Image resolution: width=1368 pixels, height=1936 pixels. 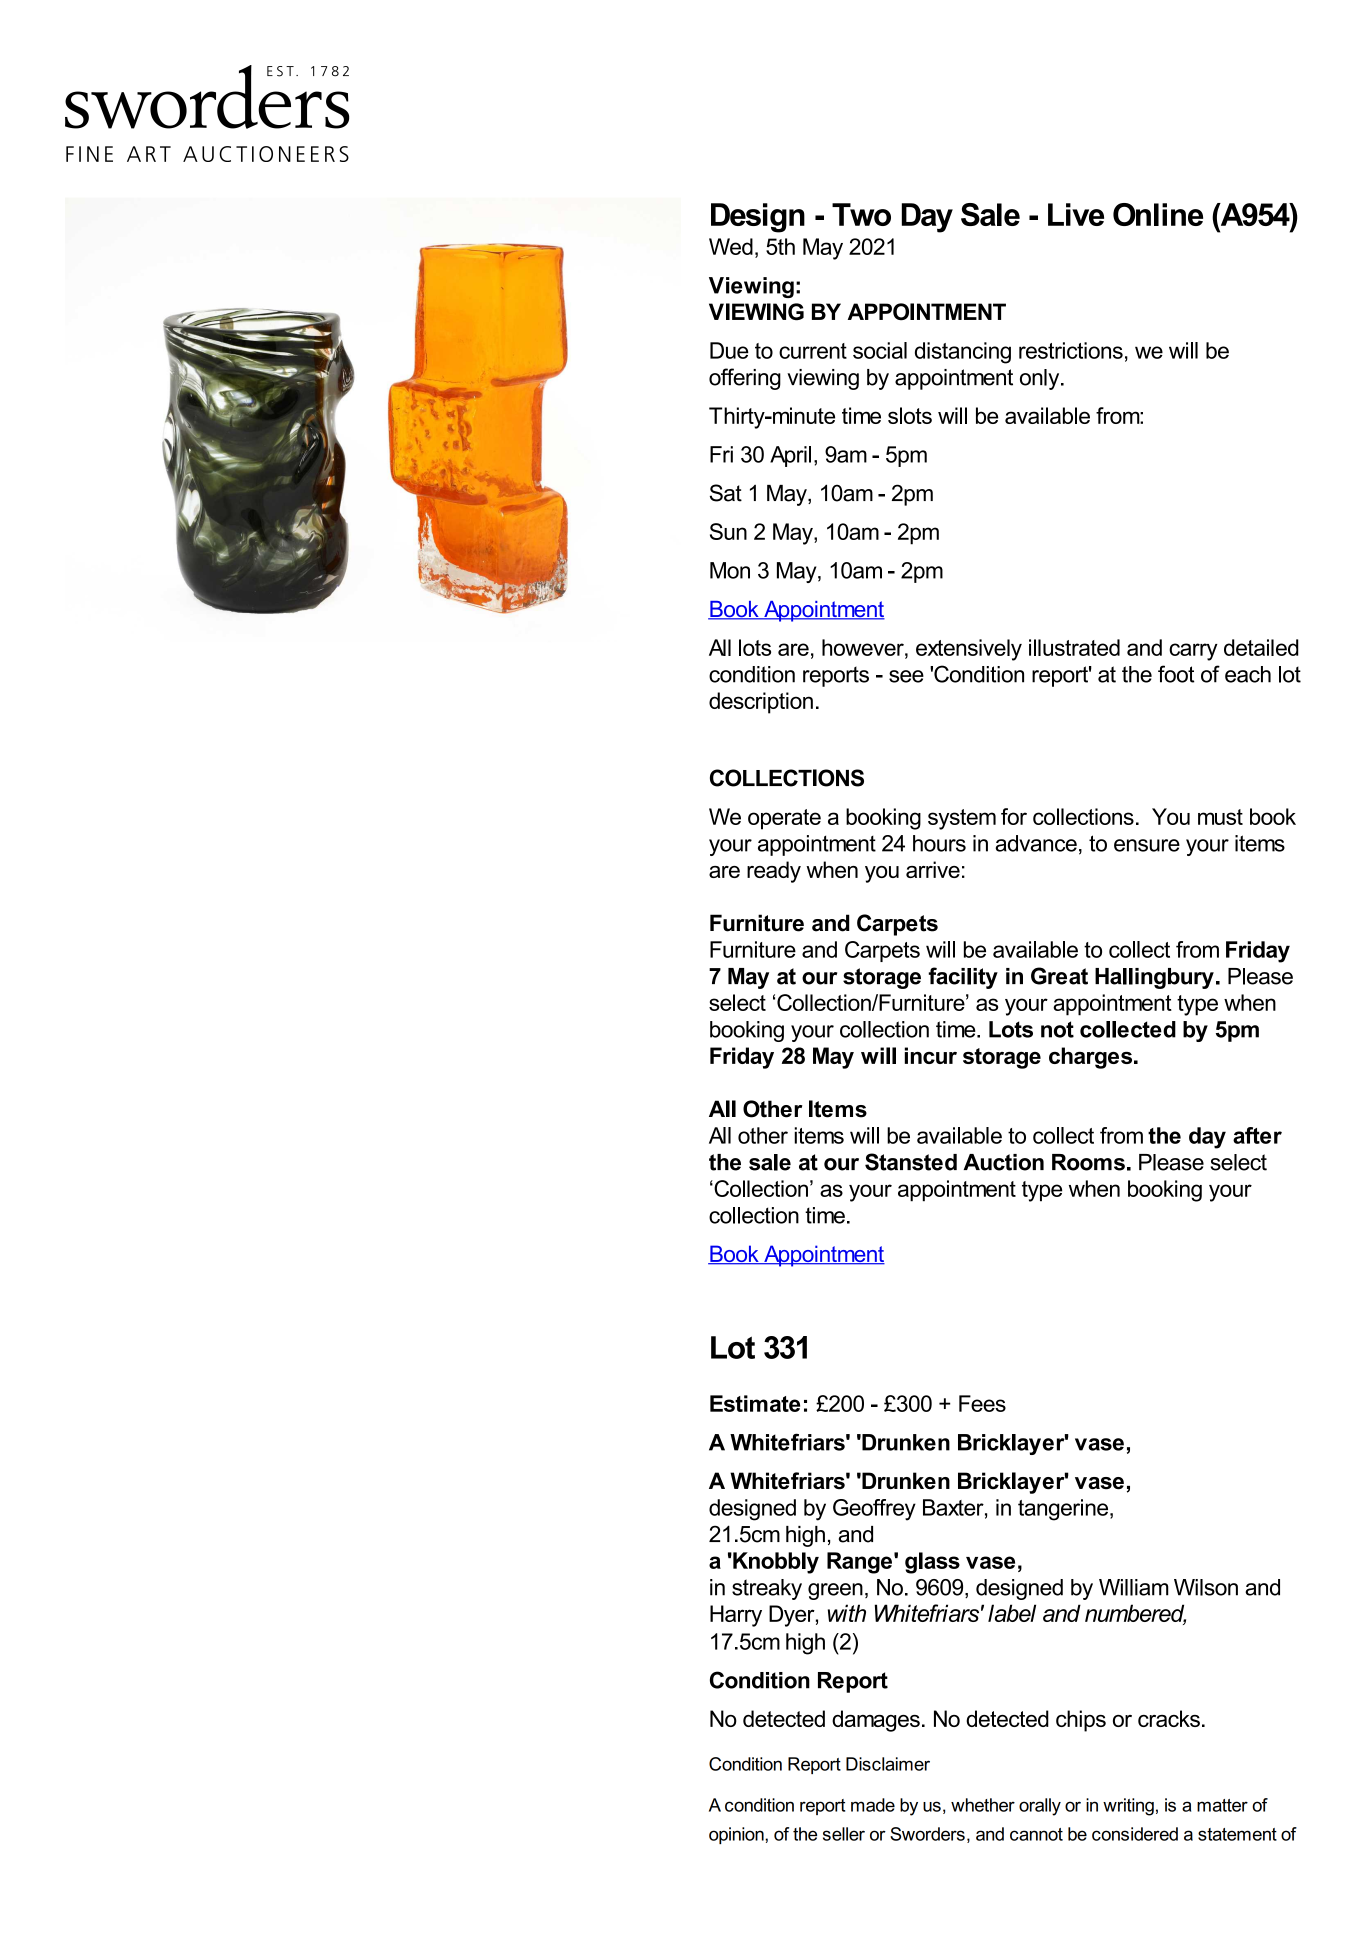 What do you see at coordinates (1014, 816) in the document?
I see `for` at bounding box center [1014, 816].
